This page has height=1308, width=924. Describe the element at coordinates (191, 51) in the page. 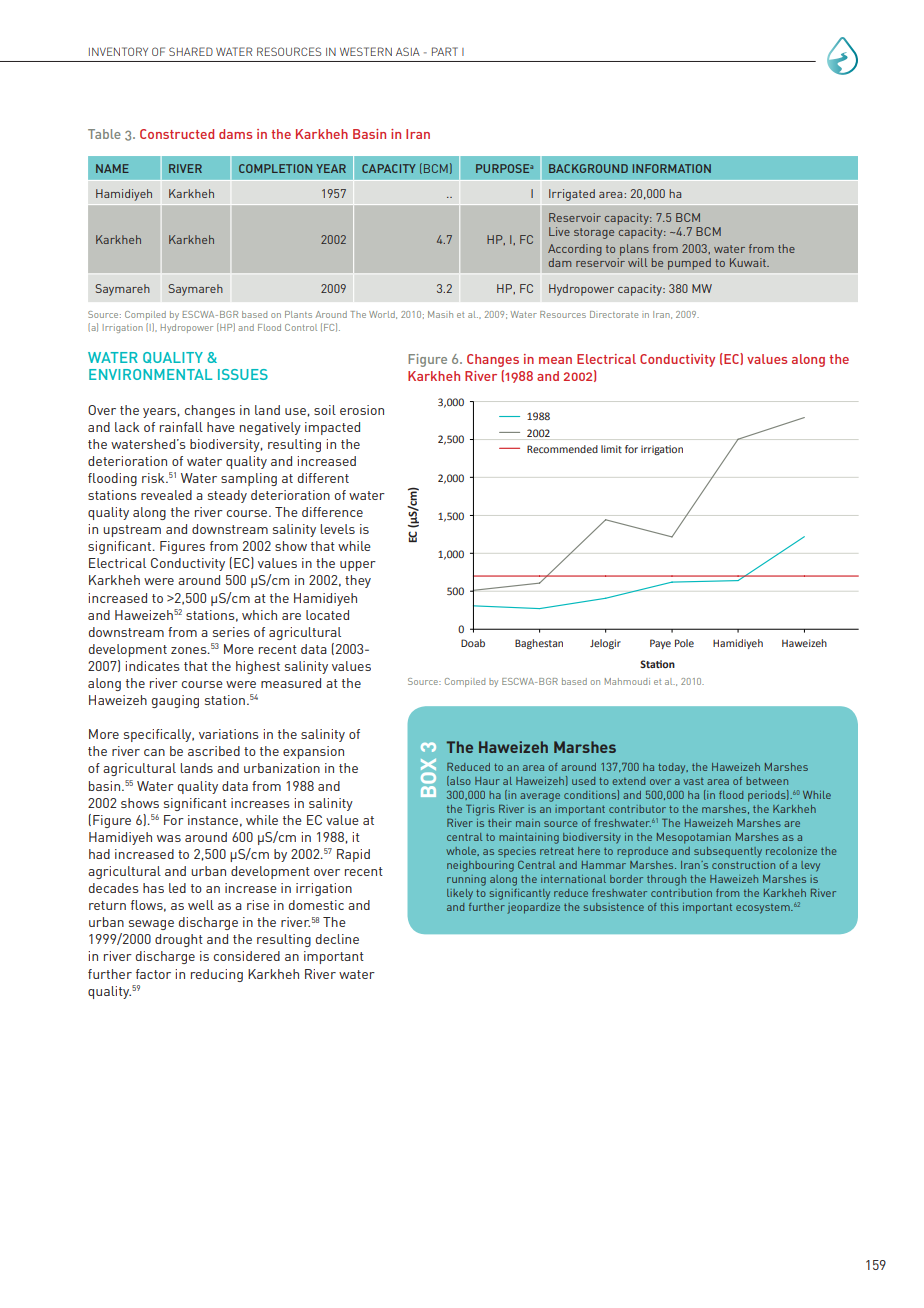

I see `SHARED` at that location.
